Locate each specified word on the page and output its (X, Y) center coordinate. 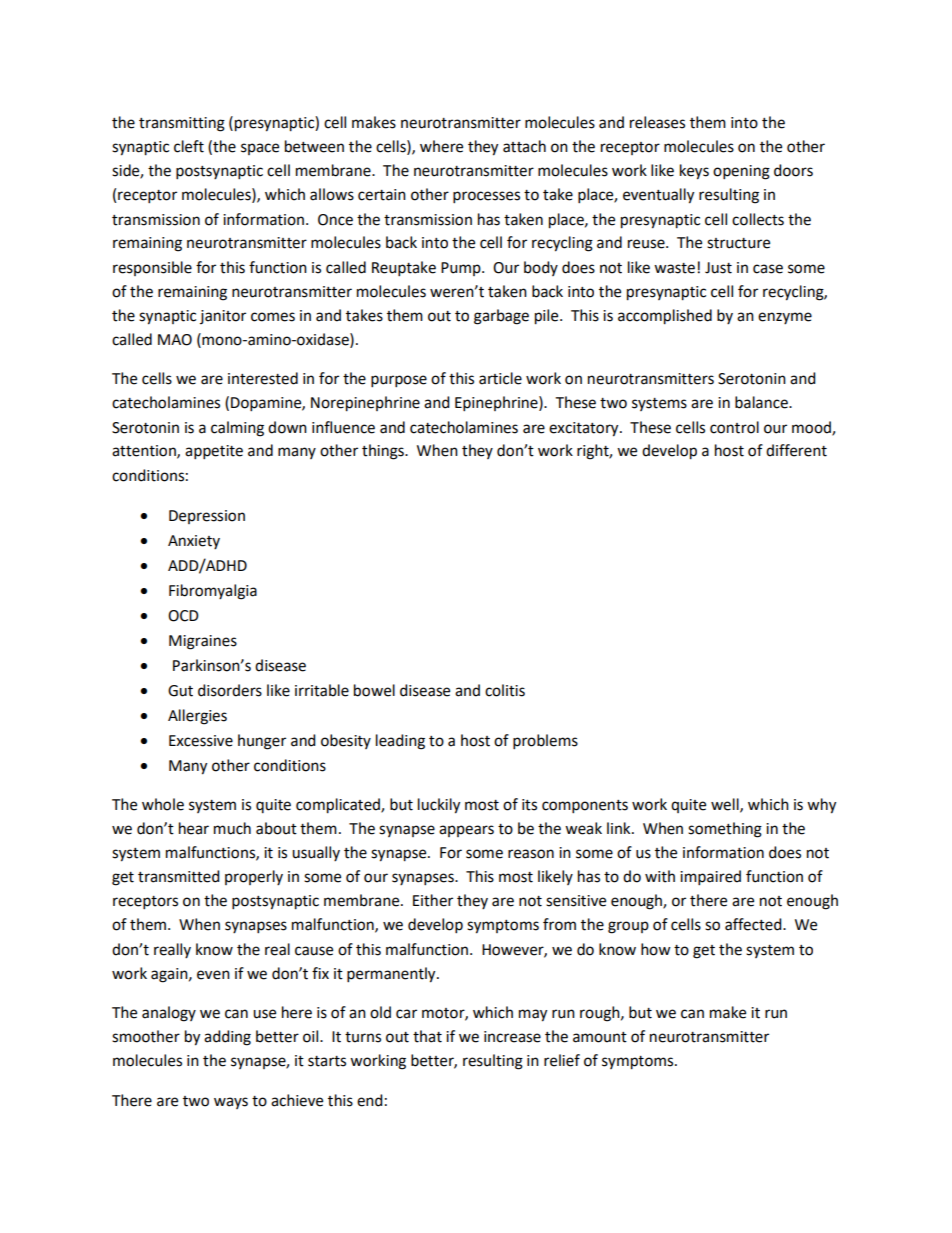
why (821, 806)
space (260, 149)
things (384, 452)
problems (545, 742)
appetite (214, 452)
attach (524, 146)
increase (512, 1037)
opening (741, 172)
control (734, 427)
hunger (262, 742)
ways (231, 1103)
